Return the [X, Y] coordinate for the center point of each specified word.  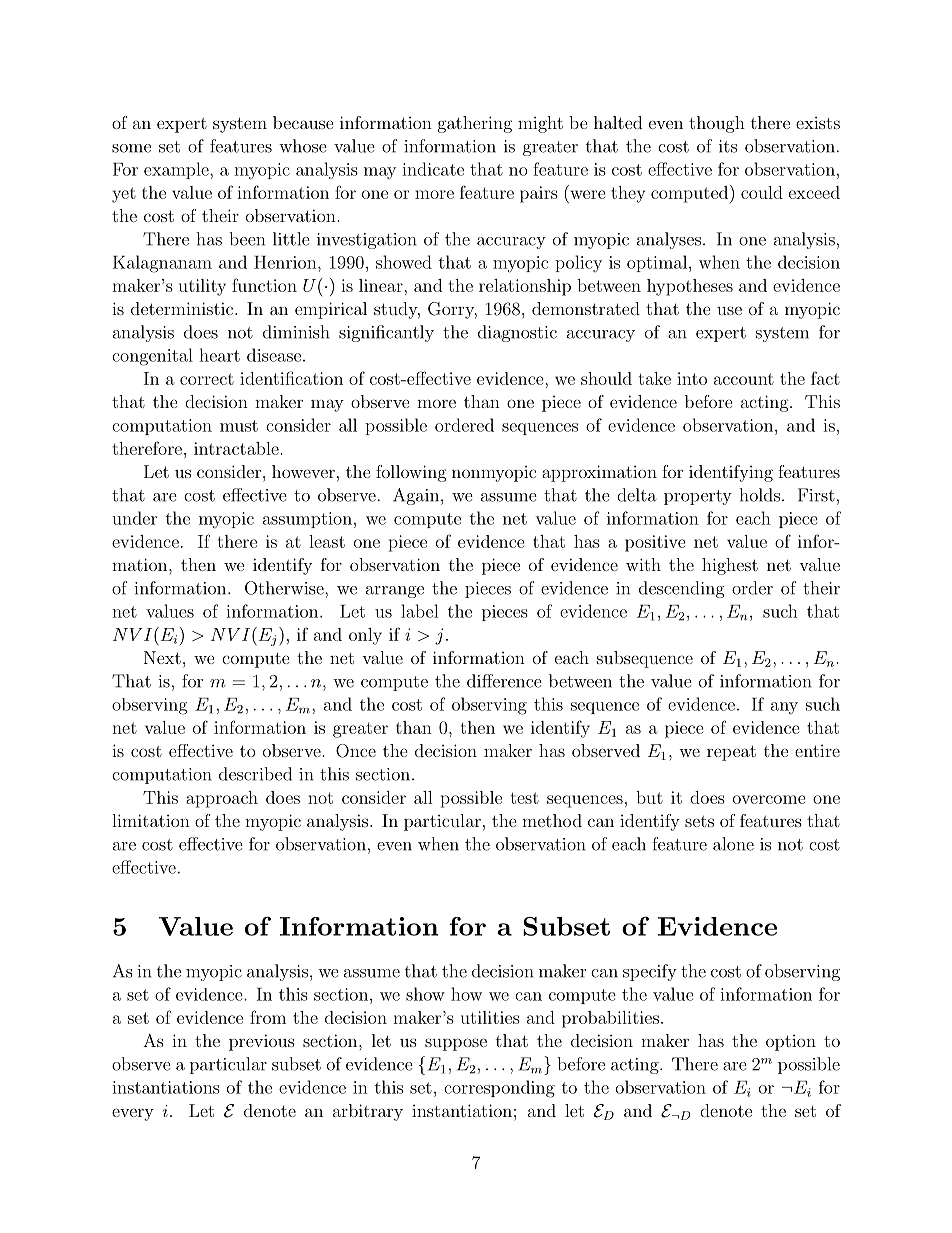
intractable [237, 448]
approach [222, 799]
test [525, 798]
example [177, 170]
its [728, 146]
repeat [731, 753]
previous [262, 1042]
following [411, 473]
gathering [475, 124]
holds [760, 495]
